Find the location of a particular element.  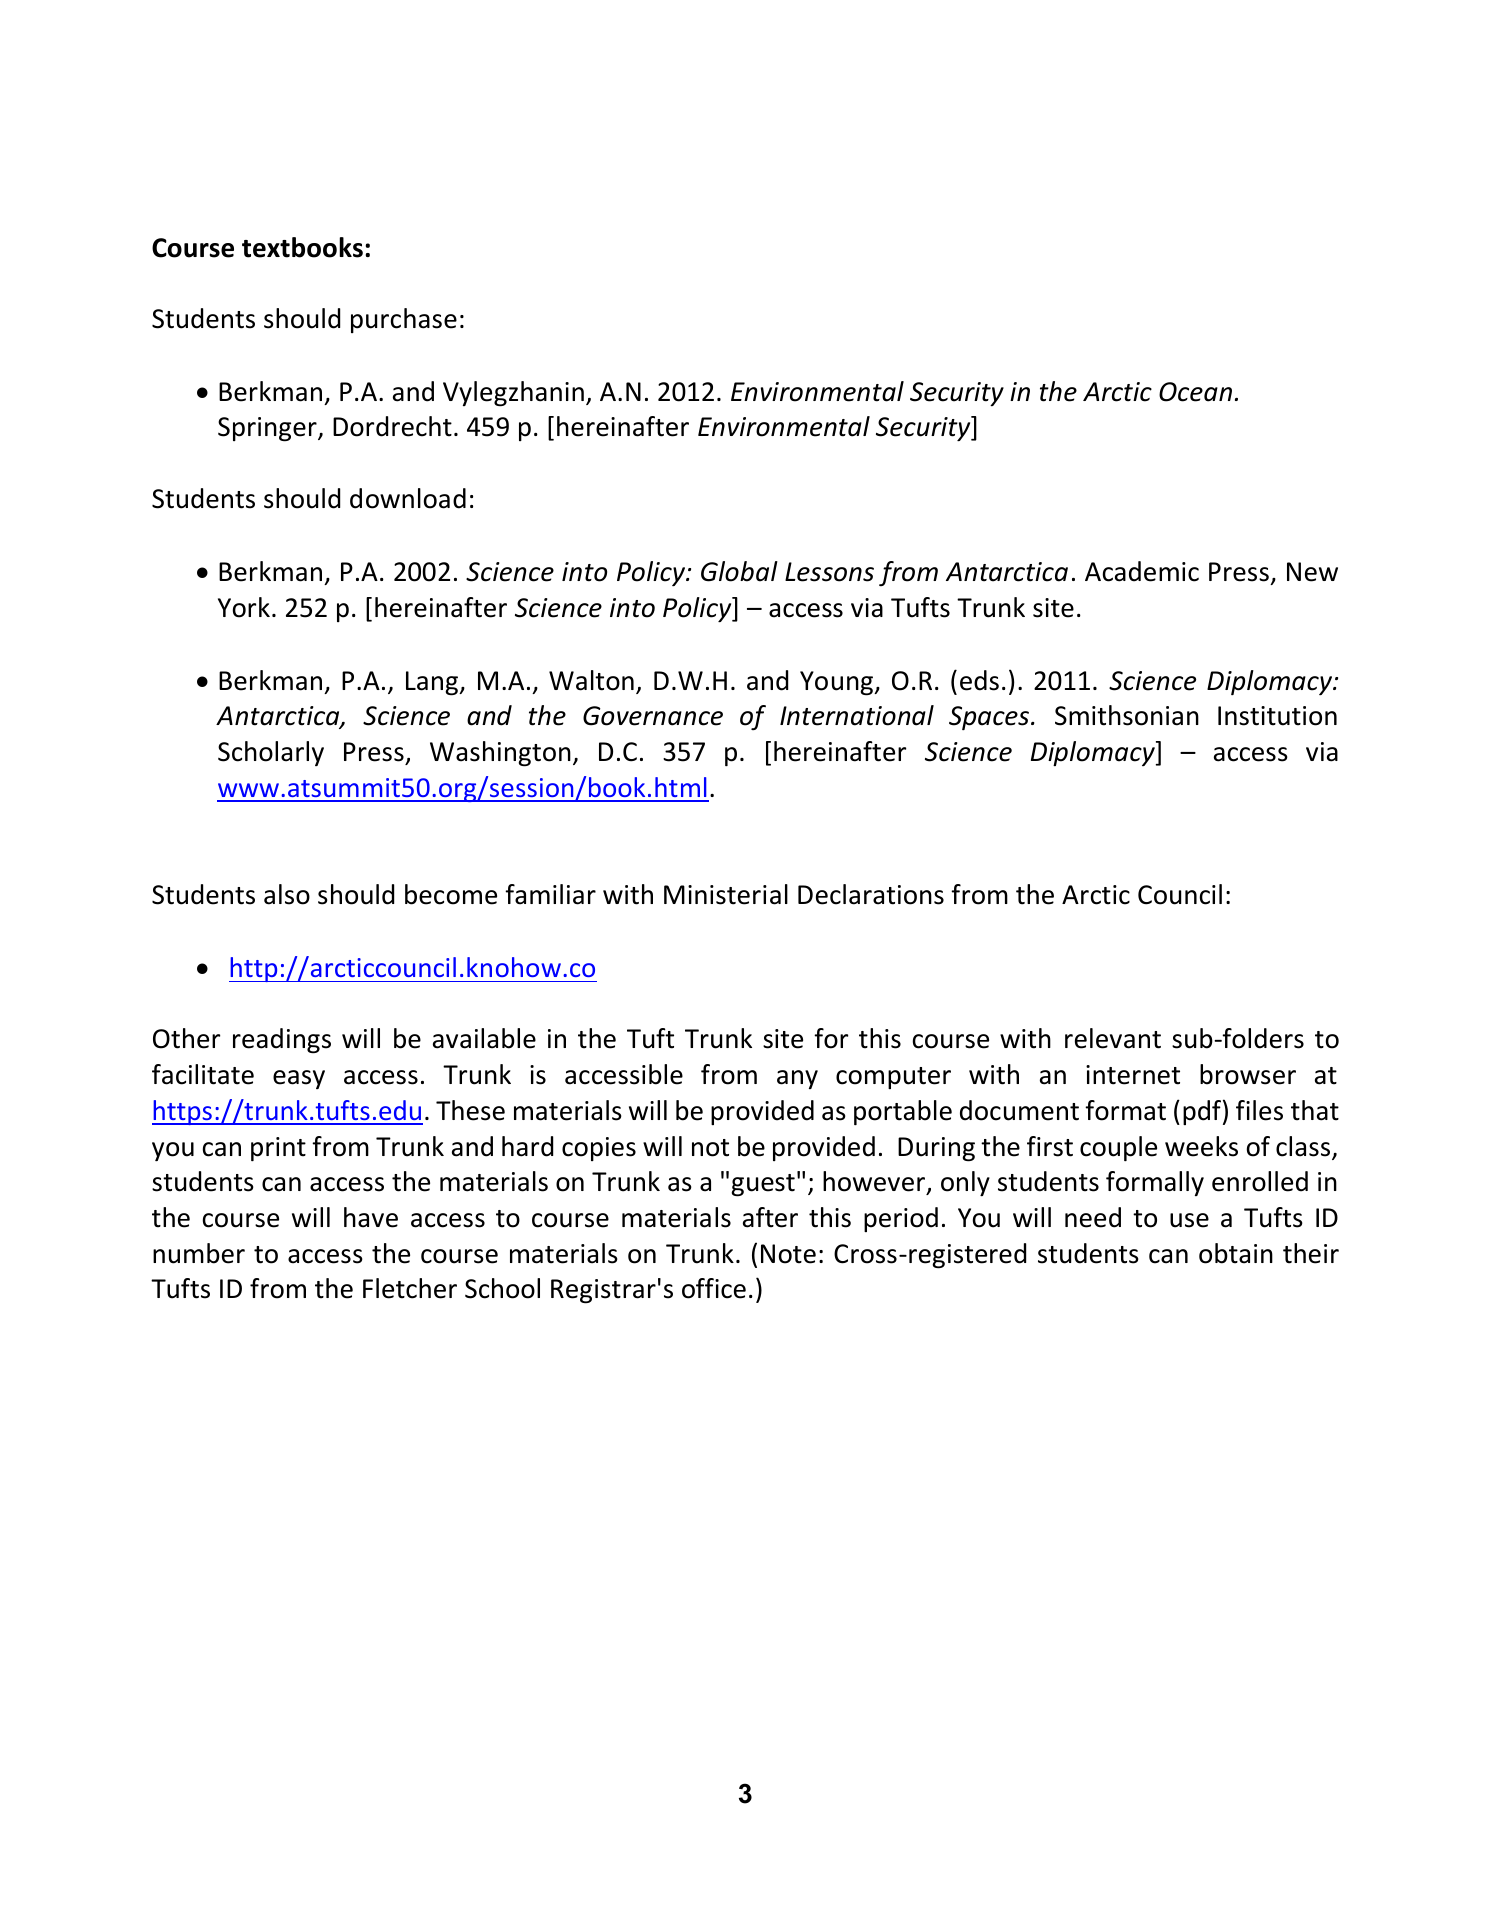

Ocean is located at coordinates (1195, 392).
